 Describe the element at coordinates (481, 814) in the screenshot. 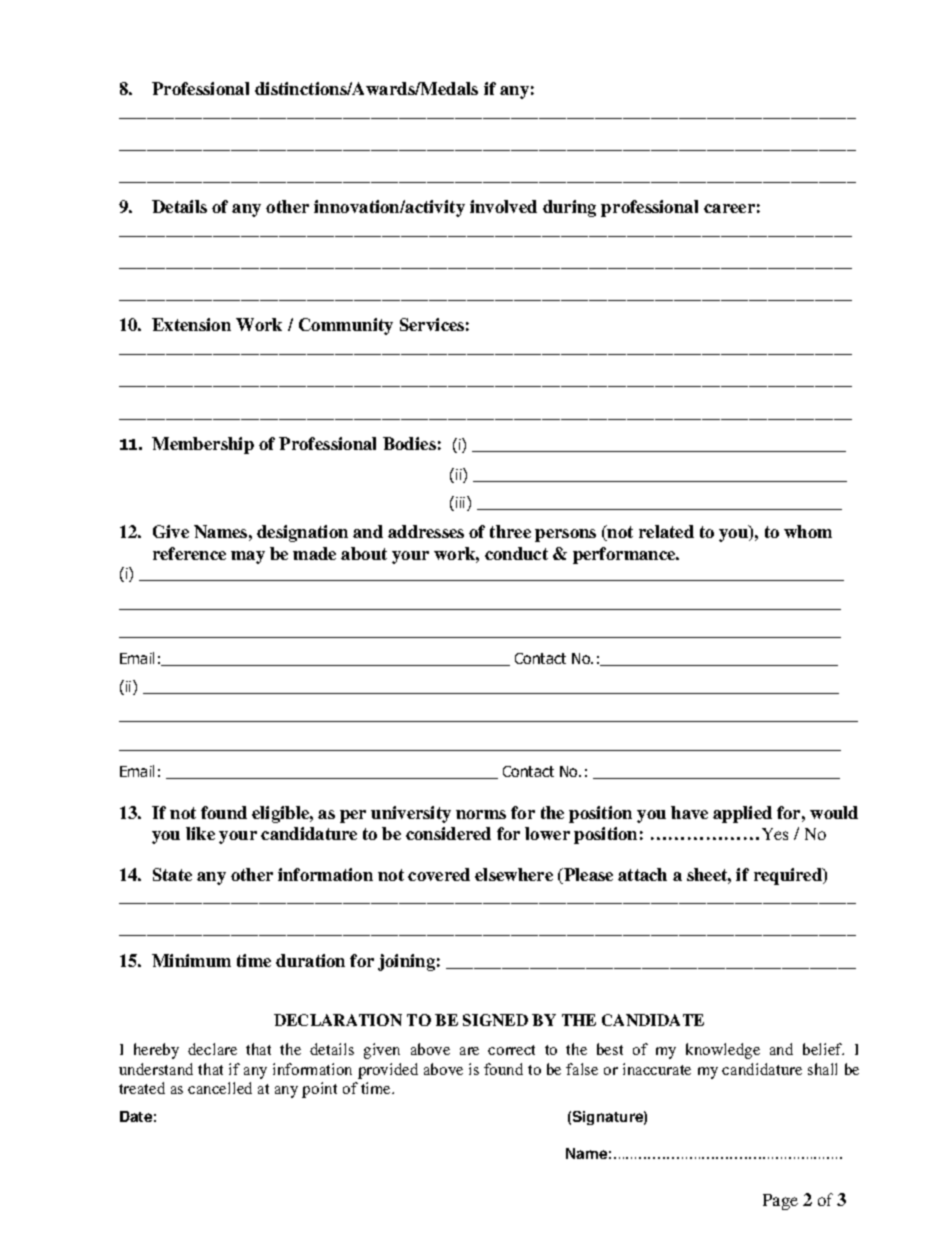

I see `norms` at that location.
